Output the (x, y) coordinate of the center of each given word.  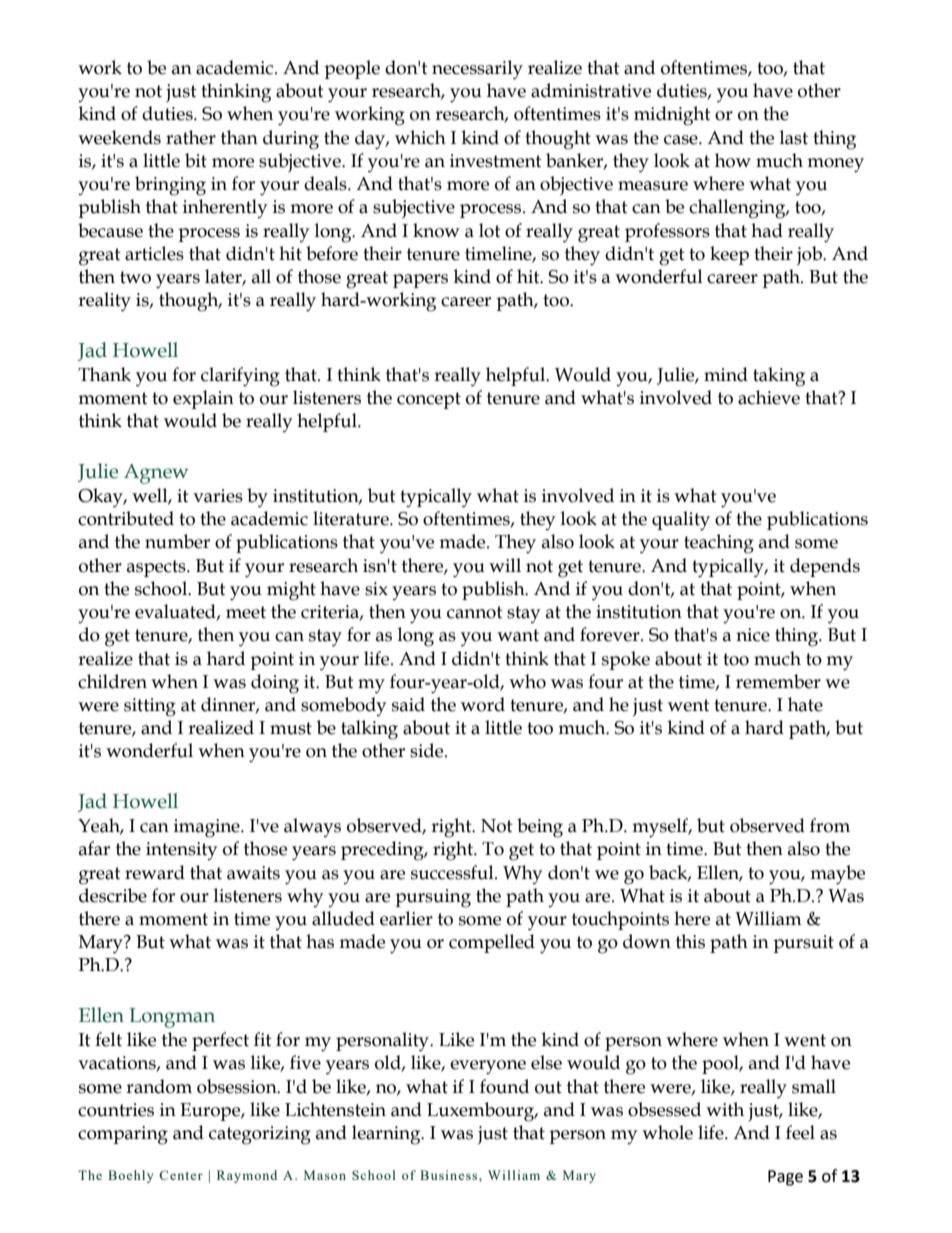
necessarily (477, 70)
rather (191, 137)
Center (181, 1175)
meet (246, 612)
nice (753, 635)
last (794, 137)
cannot (475, 612)
